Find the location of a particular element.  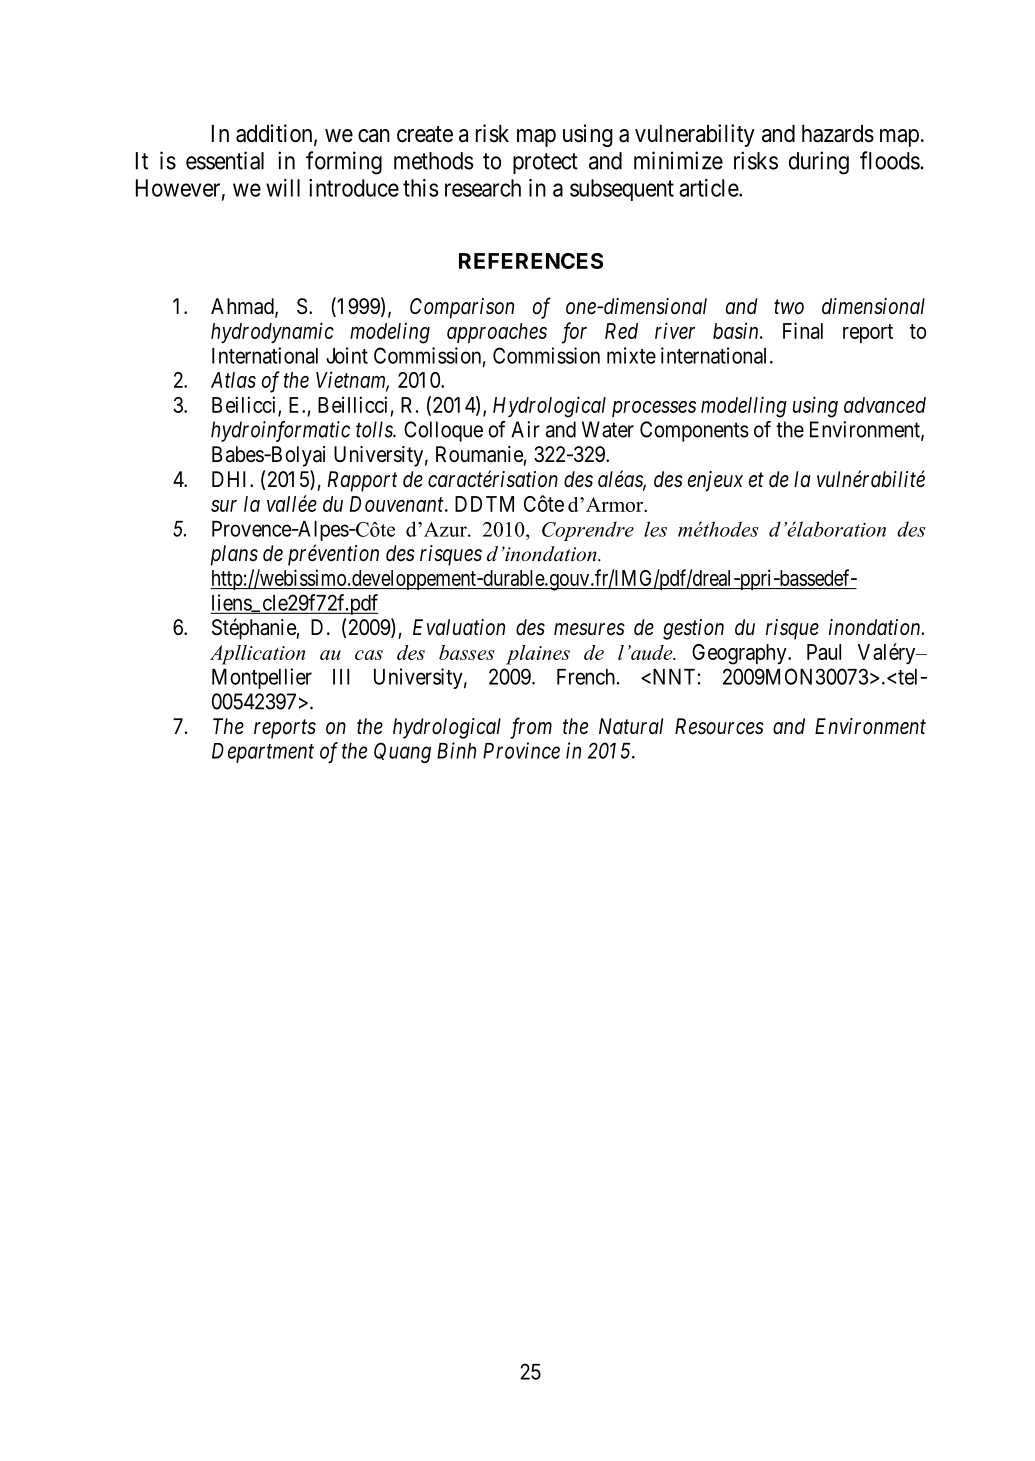

protect is located at coordinates (545, 163).
